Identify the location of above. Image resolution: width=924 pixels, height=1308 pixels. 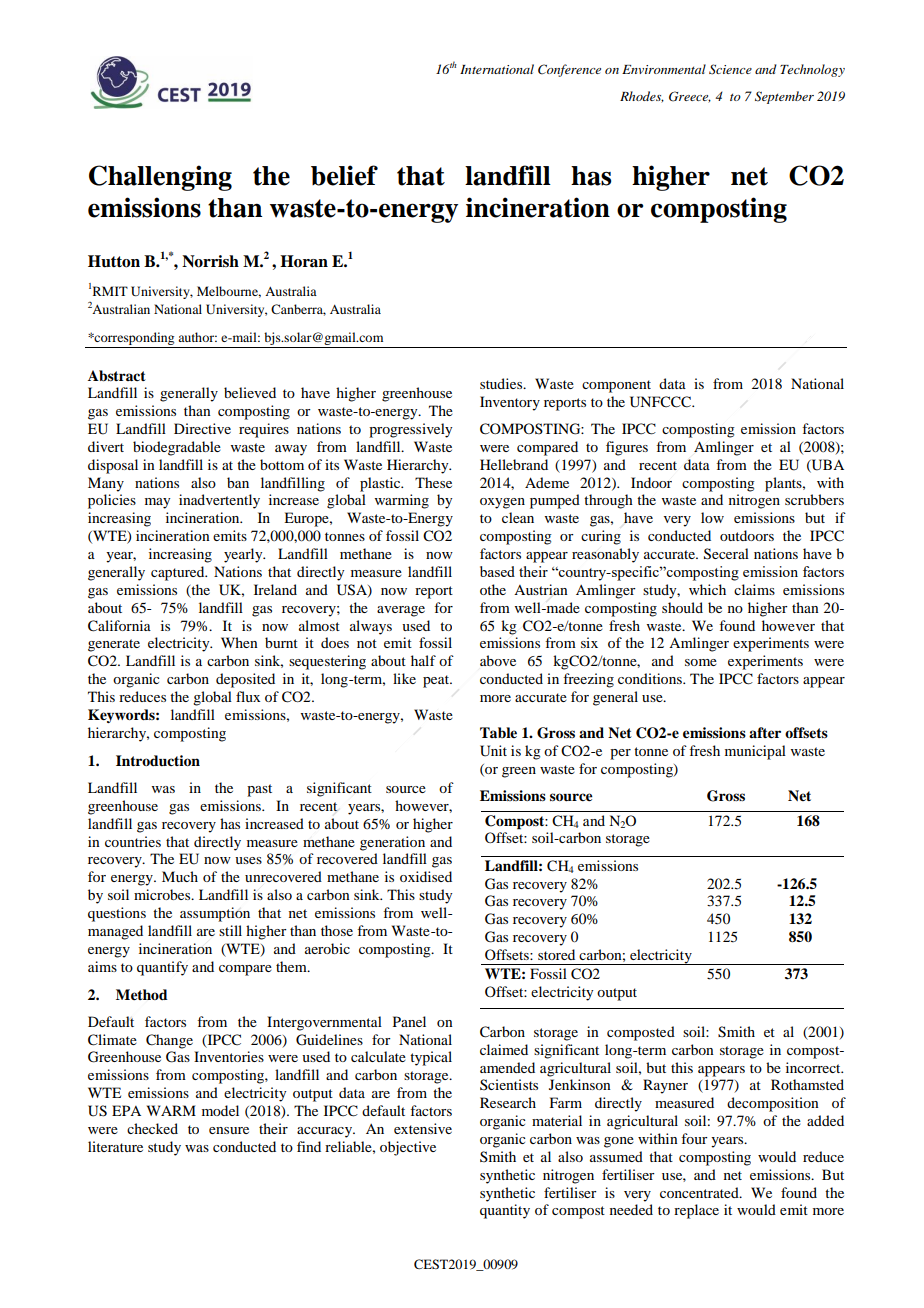
(498, 660).
